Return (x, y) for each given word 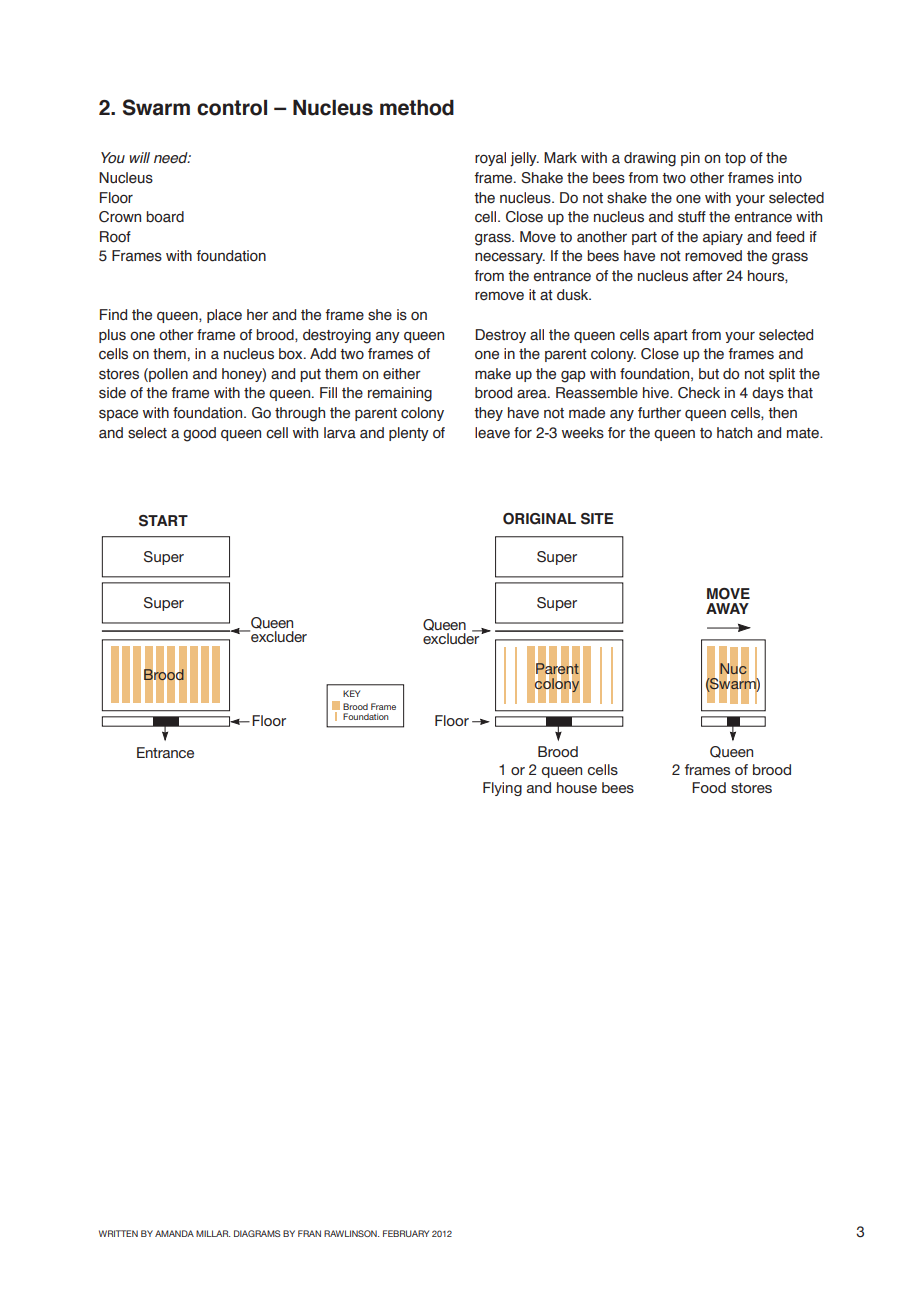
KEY (351, 693)
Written (118, 1233)
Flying (502, 789)
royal (490, 159)
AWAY (727, 608)
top (735, 159)
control (232, 108)
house (577, 787)
